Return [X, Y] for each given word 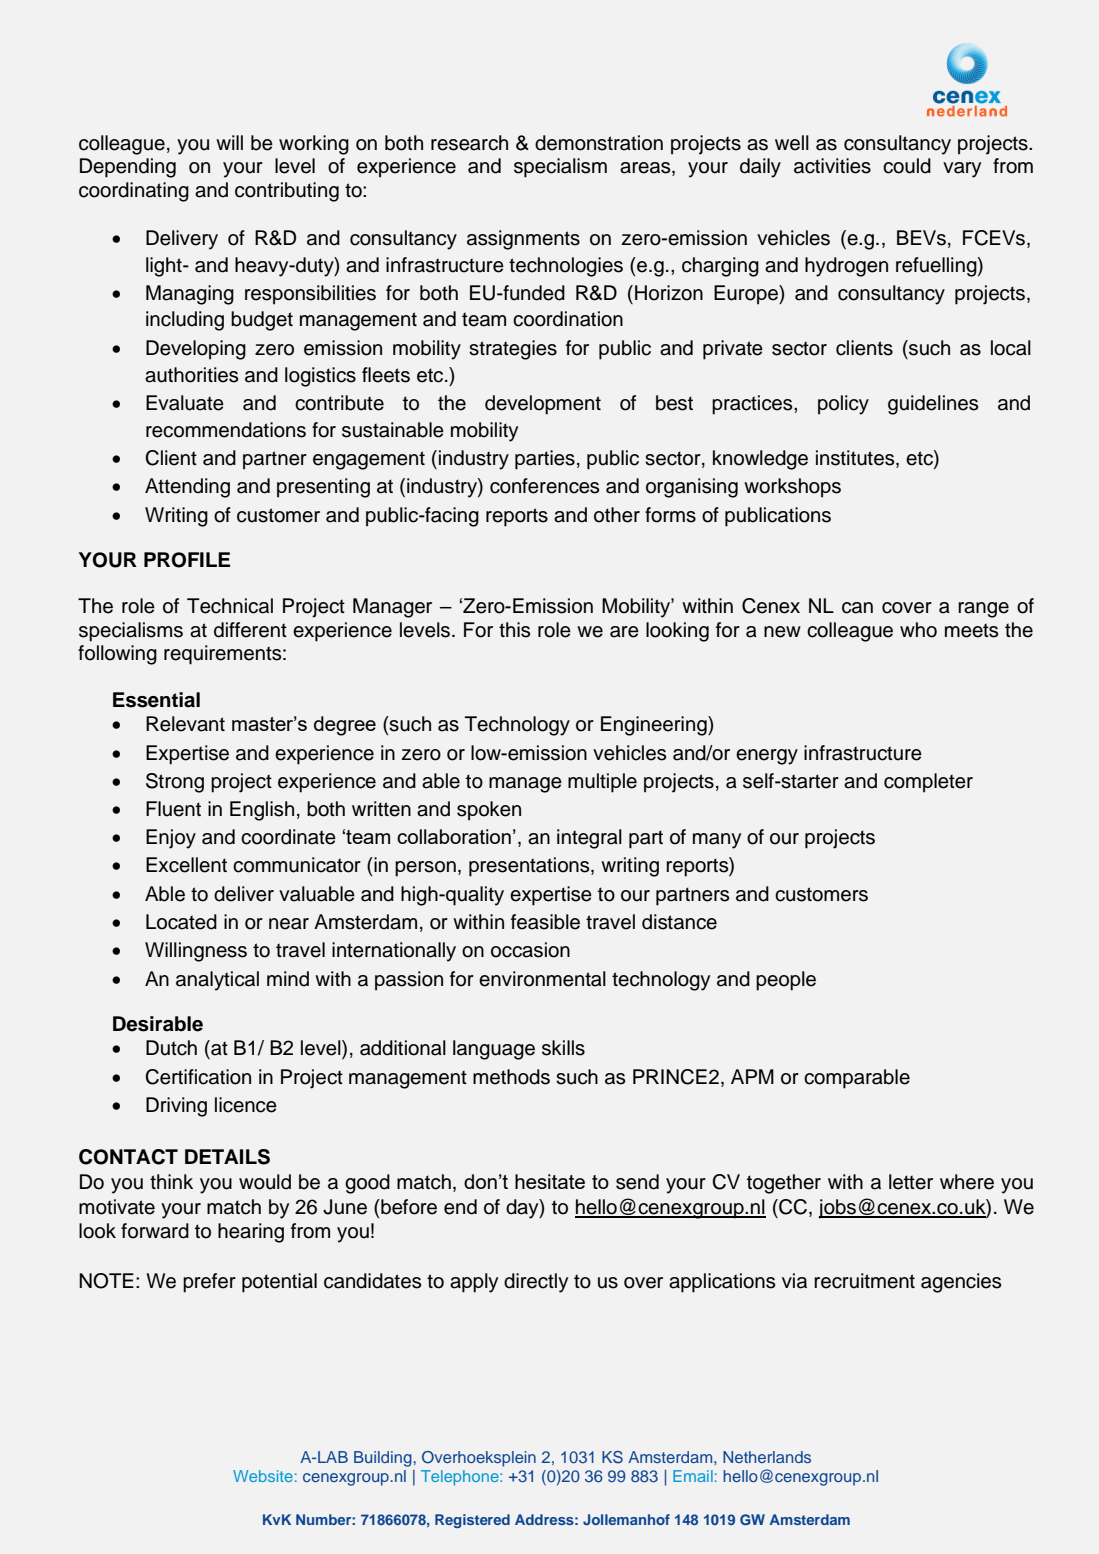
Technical [230, 606]
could [907, 166]
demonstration [599, 143]
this [514, 630]
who [918, 630]
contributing [287, 192]
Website [263, 1476]
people [786, 981]
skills [563, 1048]
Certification [198, 1077]
